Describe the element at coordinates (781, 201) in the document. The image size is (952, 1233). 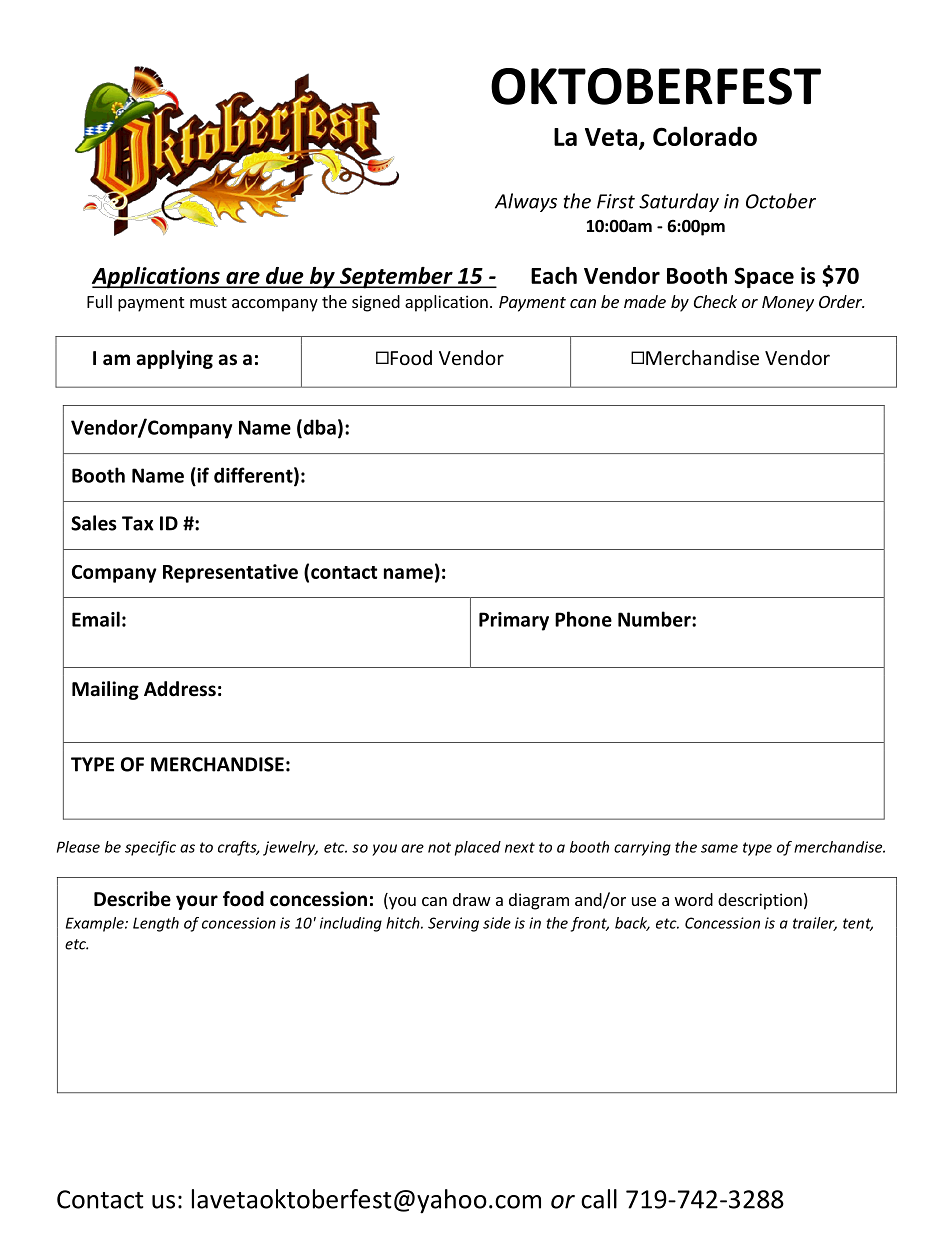
I see `October` at that location.
